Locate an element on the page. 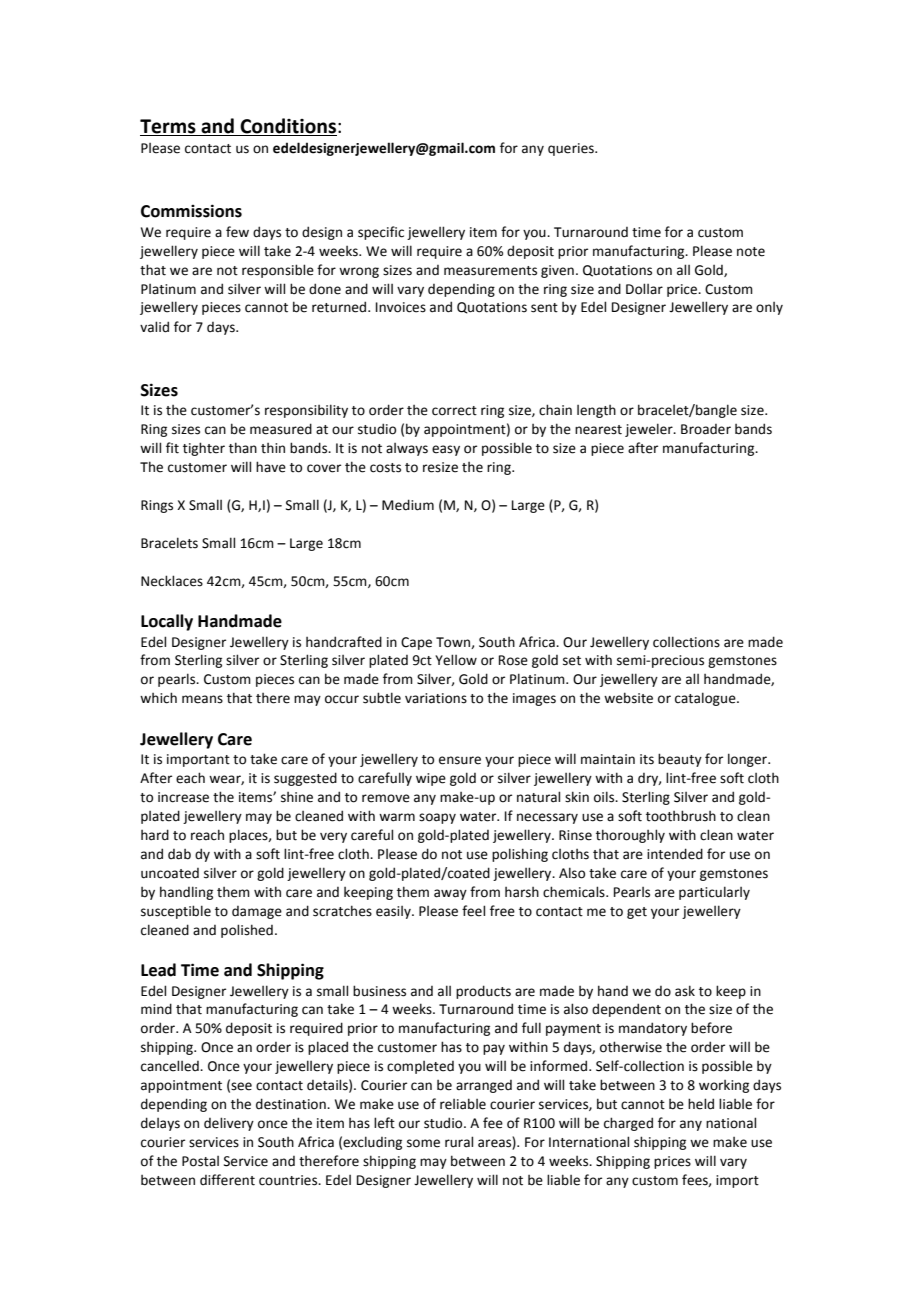 The width and height of the document is (924, 1308). catalogue is located at coordinates (706, 699).
